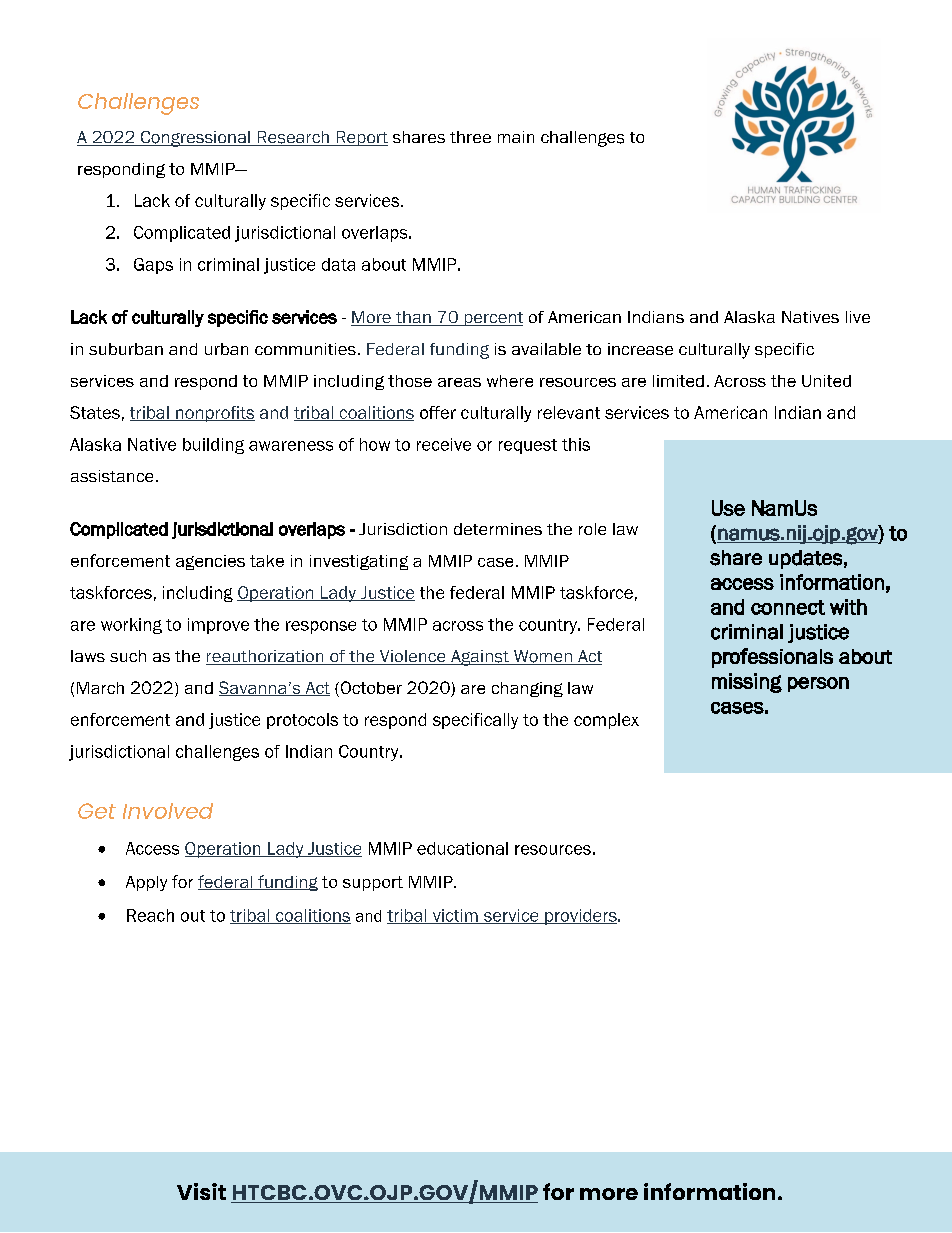 The height and width of the screenshot is (1233, 952). What do you see at coordinates (455, 916) in the screenshot?
I see `victim` at bounding box center [455, 916].
